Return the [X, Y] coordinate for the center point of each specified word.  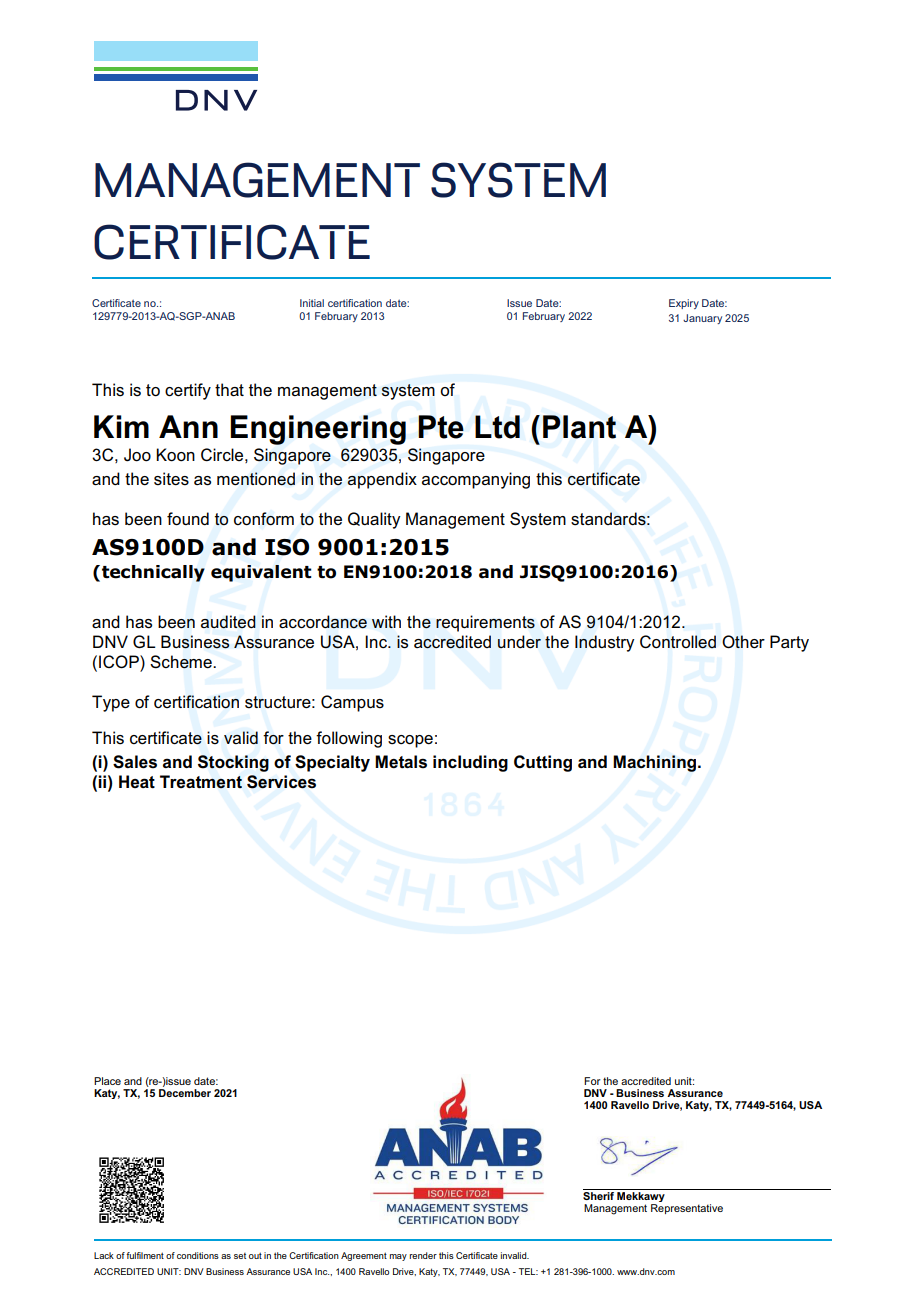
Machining [656, 763]
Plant [579, 427]
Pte [441, 427]
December [185, 1093]
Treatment [201, 782]
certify [188, 391]
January [702, 319]
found [188, 519]
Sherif [599, 1194]
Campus [352, 703]
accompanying [476, 480]
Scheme [182, 662]
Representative [687, 1209]
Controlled [678, 642]
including [470, 763]
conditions [198, 1255]
